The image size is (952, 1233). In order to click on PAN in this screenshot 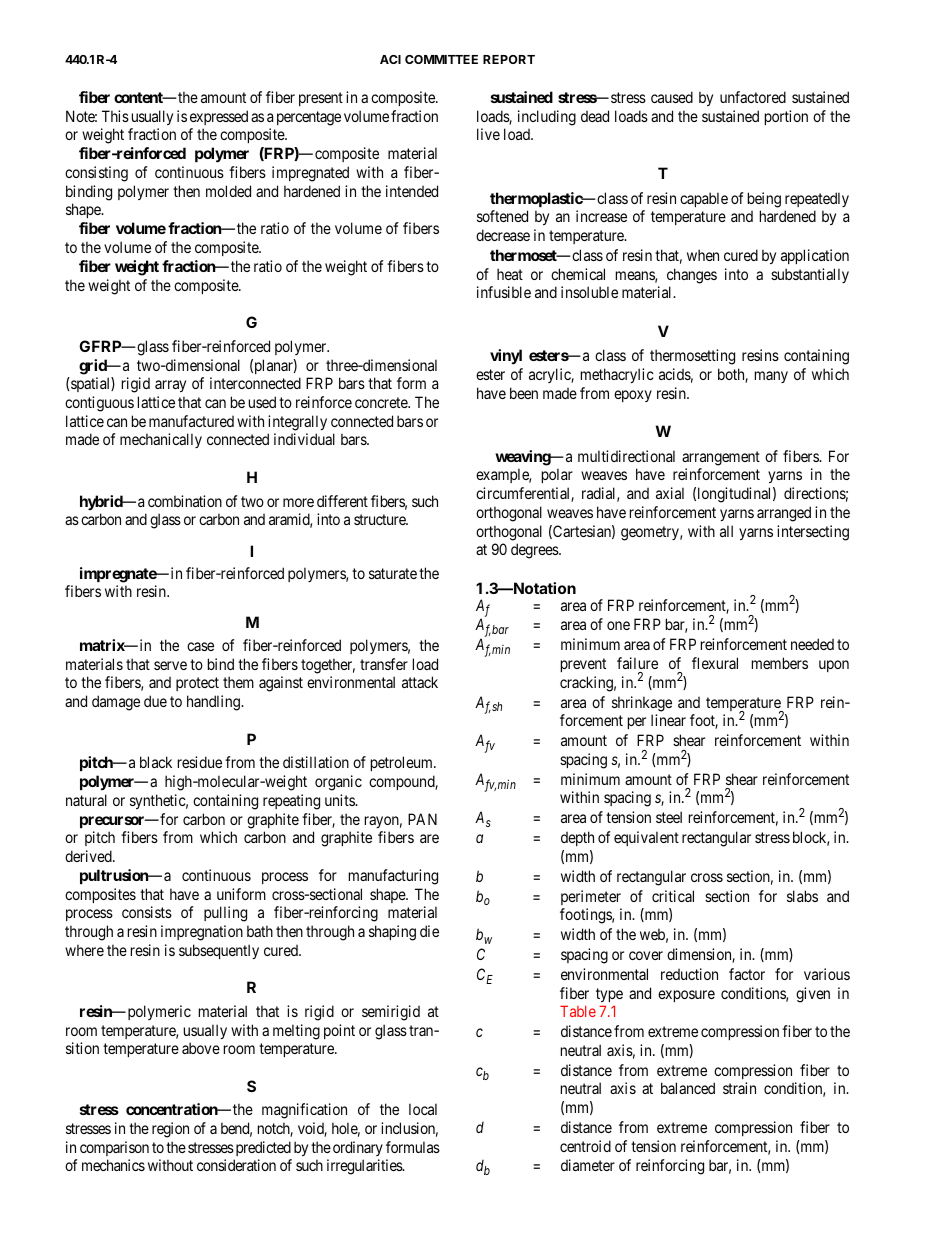, I will do `click(422, 819)`.
